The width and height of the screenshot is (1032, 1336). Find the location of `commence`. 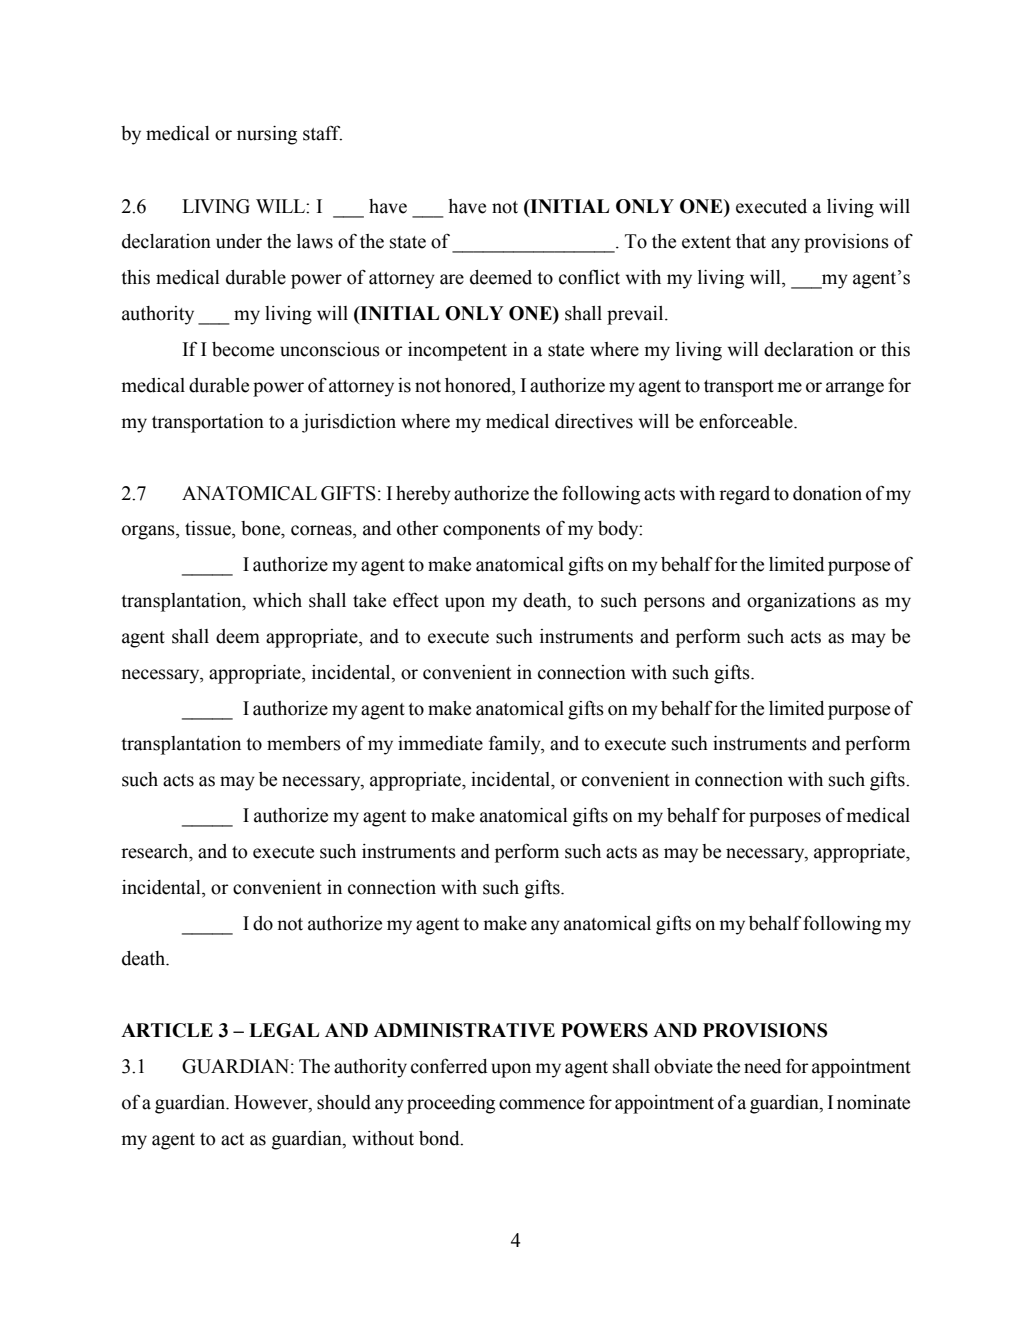

commence is located at coordinates (542, 1104).
